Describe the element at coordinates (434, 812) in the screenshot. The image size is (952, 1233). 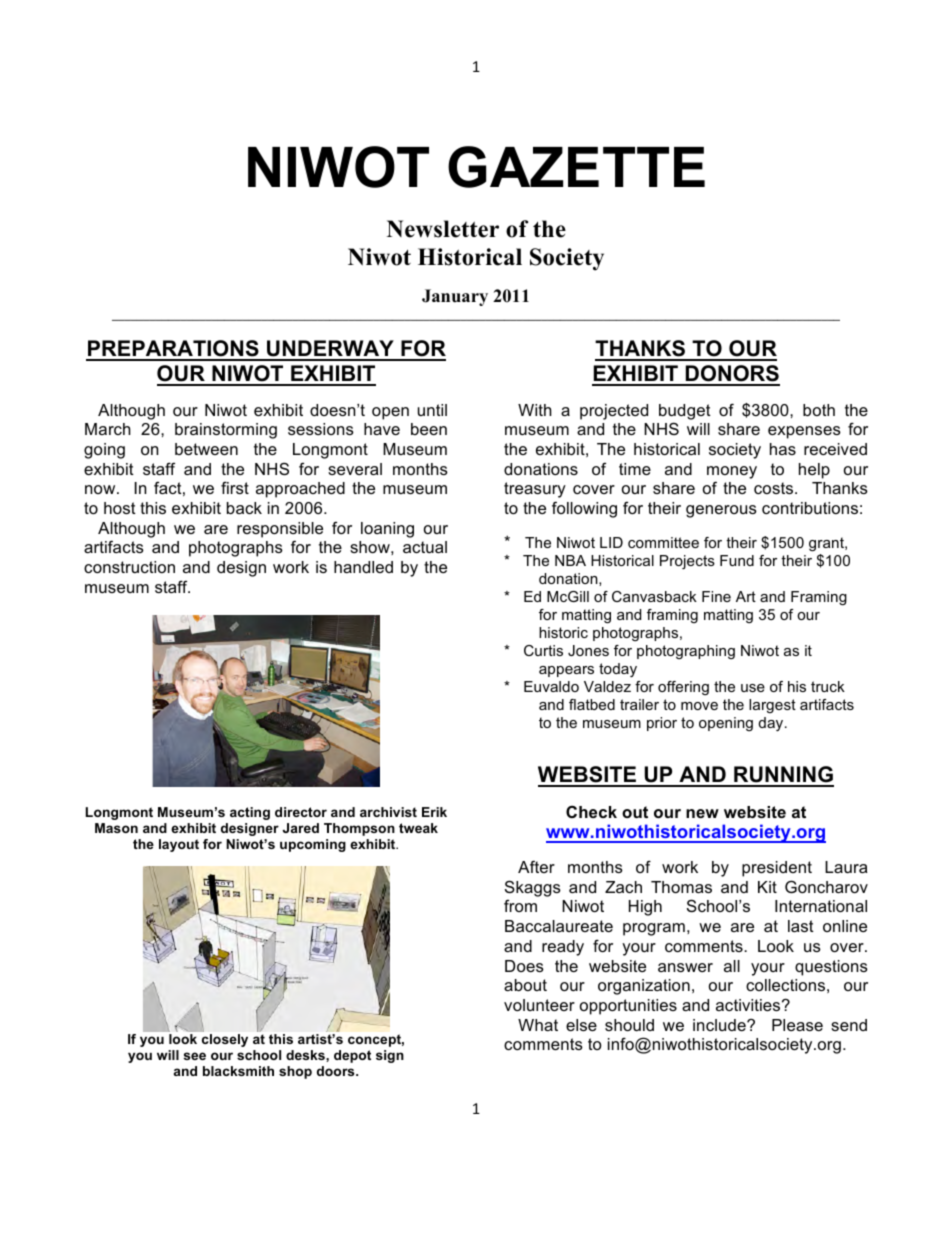
I see `Erik` at that location.
